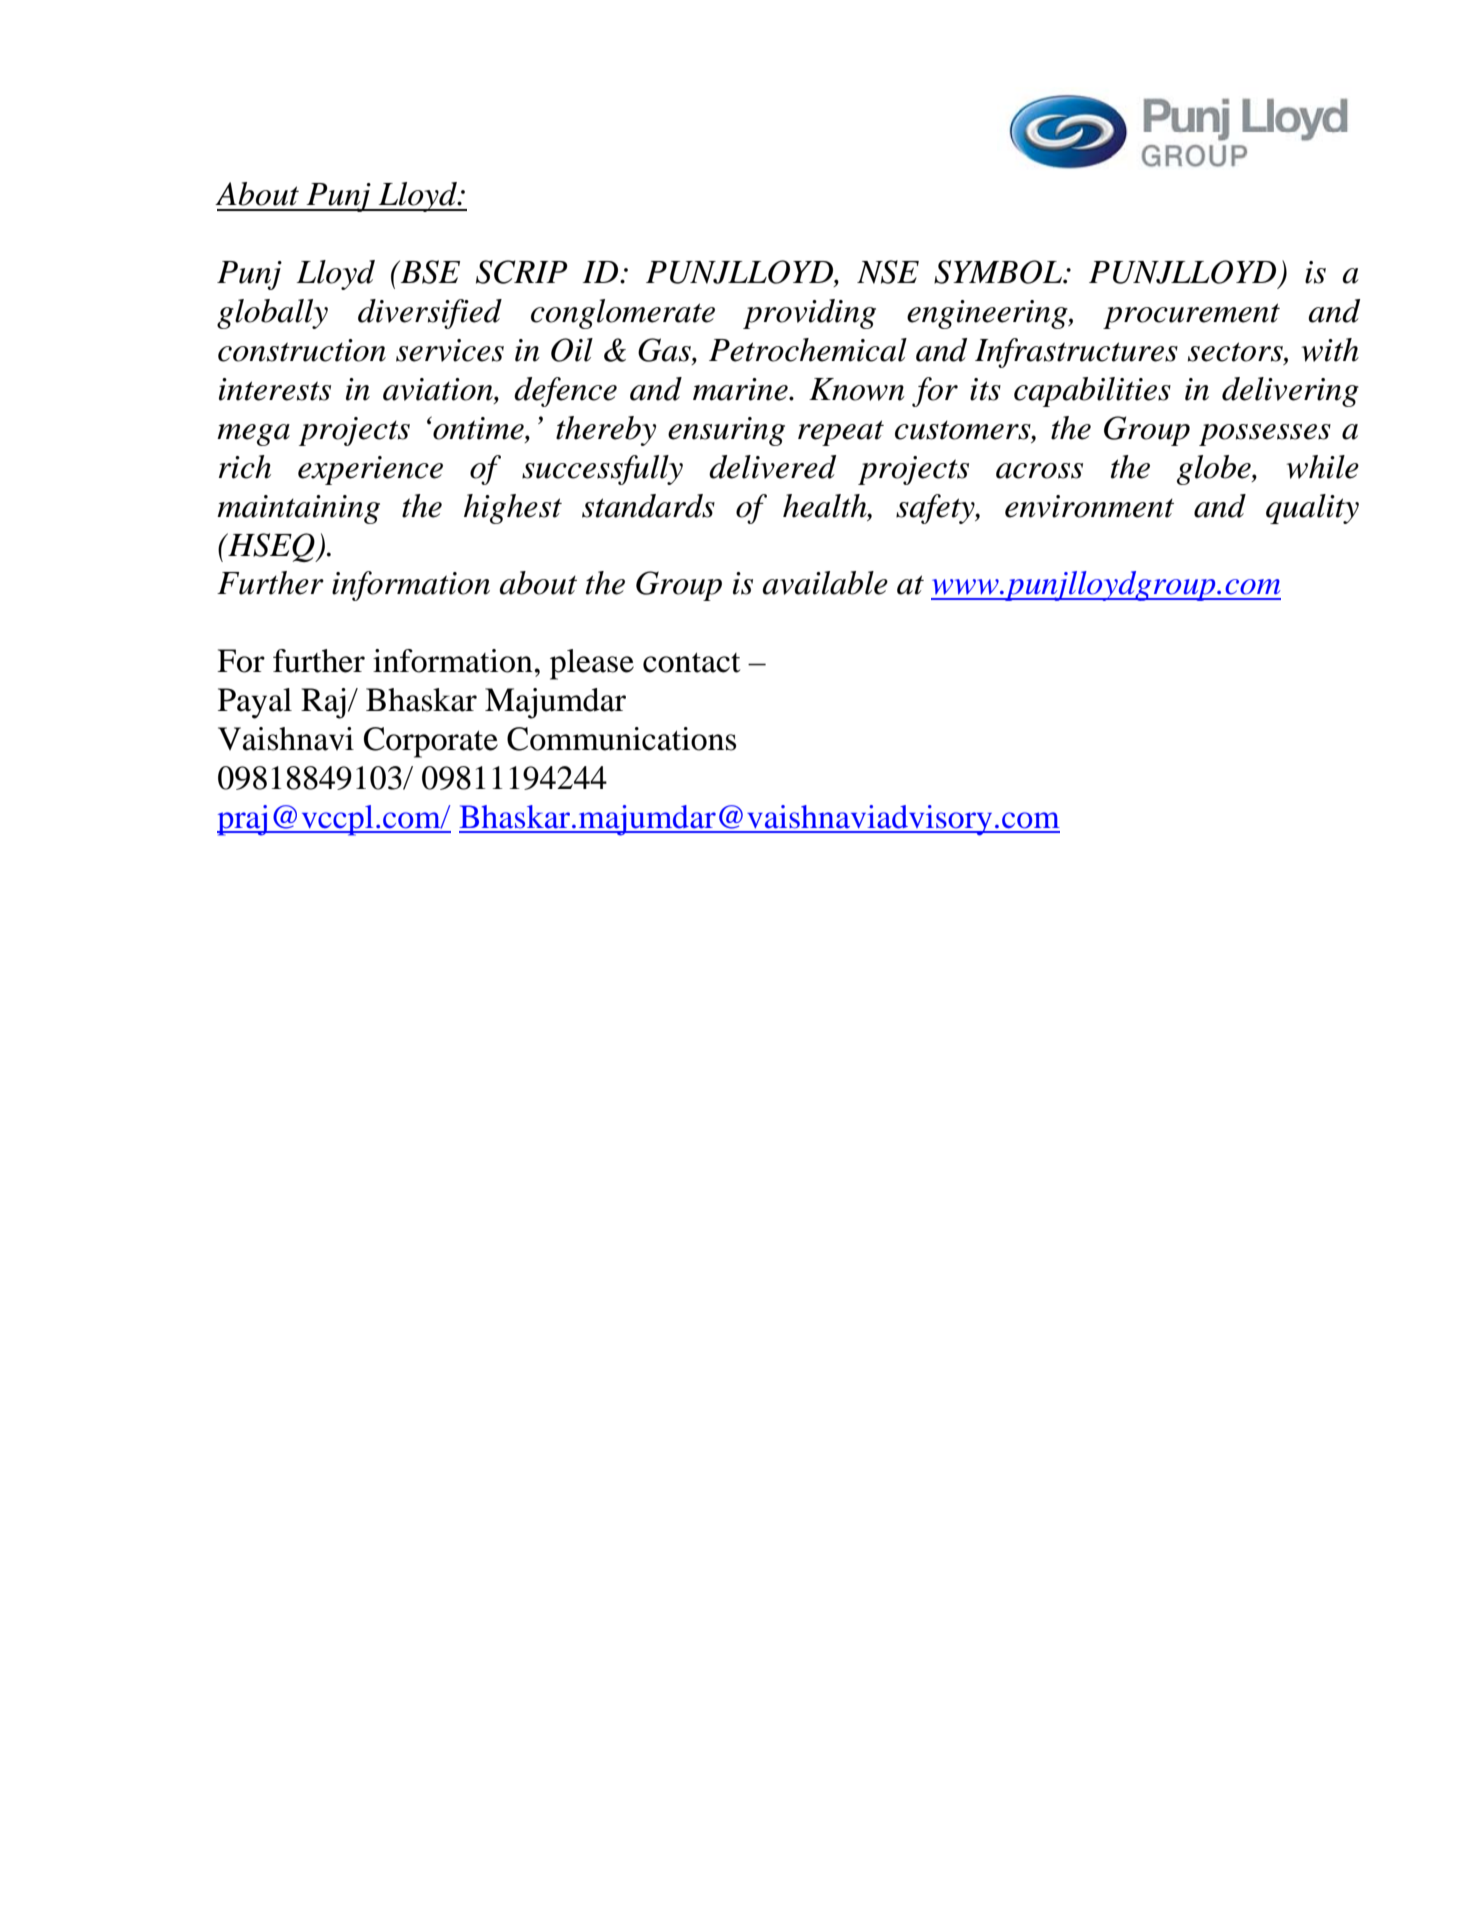  What do you see at coordinates (841, 433) in the screenshot?
I see `repeat` at bounding box center [841, 433].
